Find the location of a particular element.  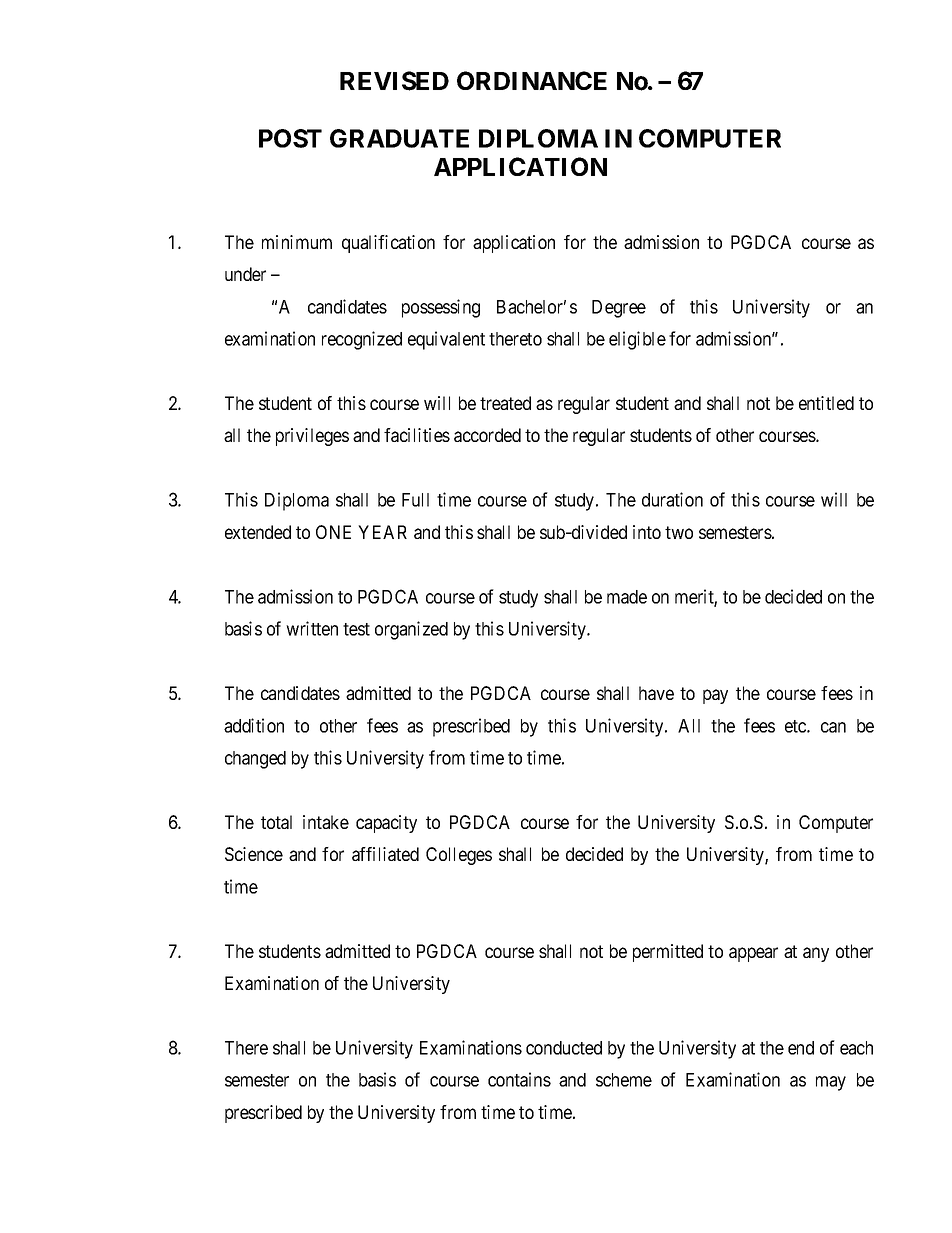

addition is located at coordinates (254, 725).
